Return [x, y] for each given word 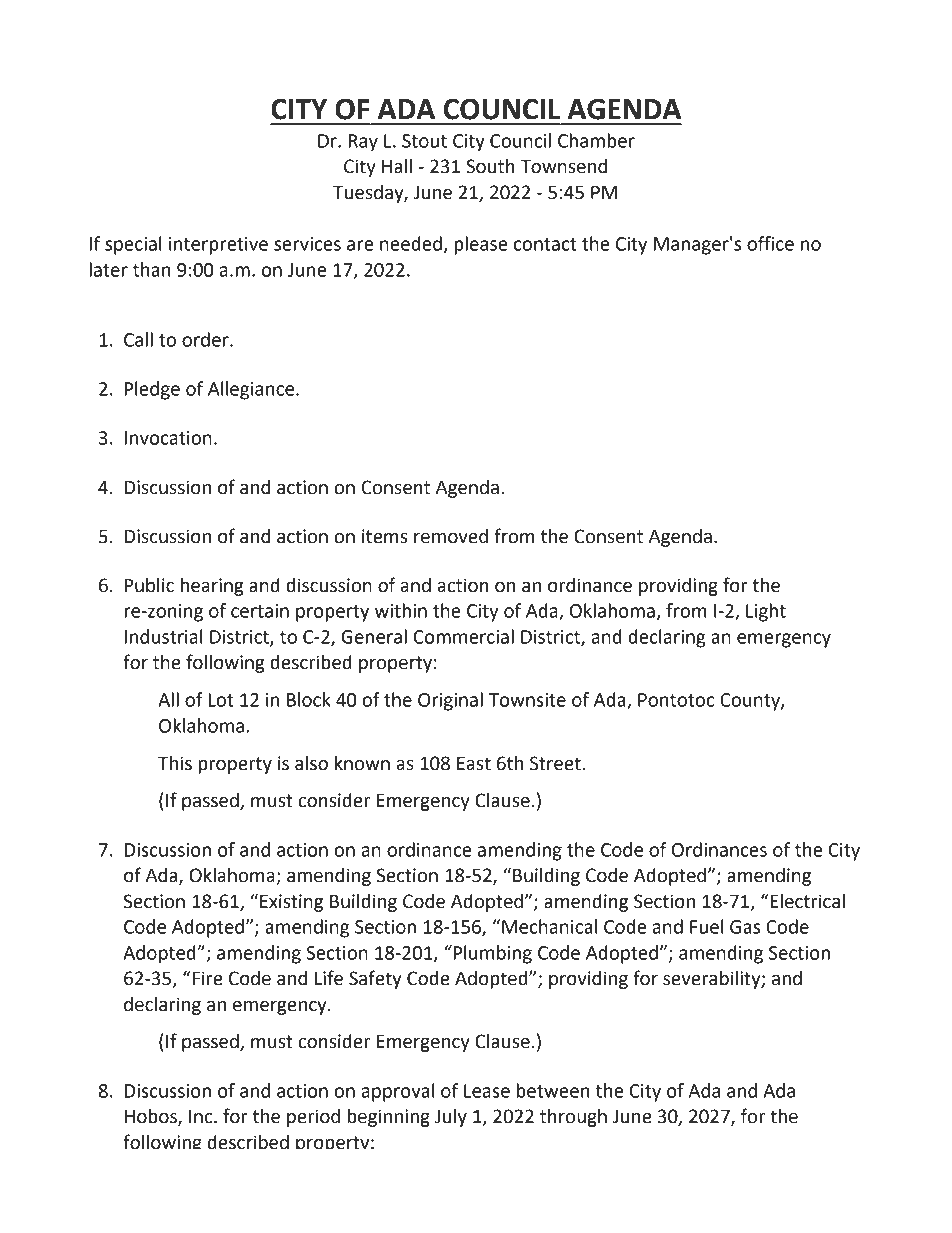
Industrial [164, 636]
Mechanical [549, 926]
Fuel [706, 926]
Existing [291, 903]
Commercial [464, 636]
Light [766, 612]
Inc [202, 1117]
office [770, 243]
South [490, 166]
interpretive [218, 246]
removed [451, 536]
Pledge [152, 390]
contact [545, 244]
